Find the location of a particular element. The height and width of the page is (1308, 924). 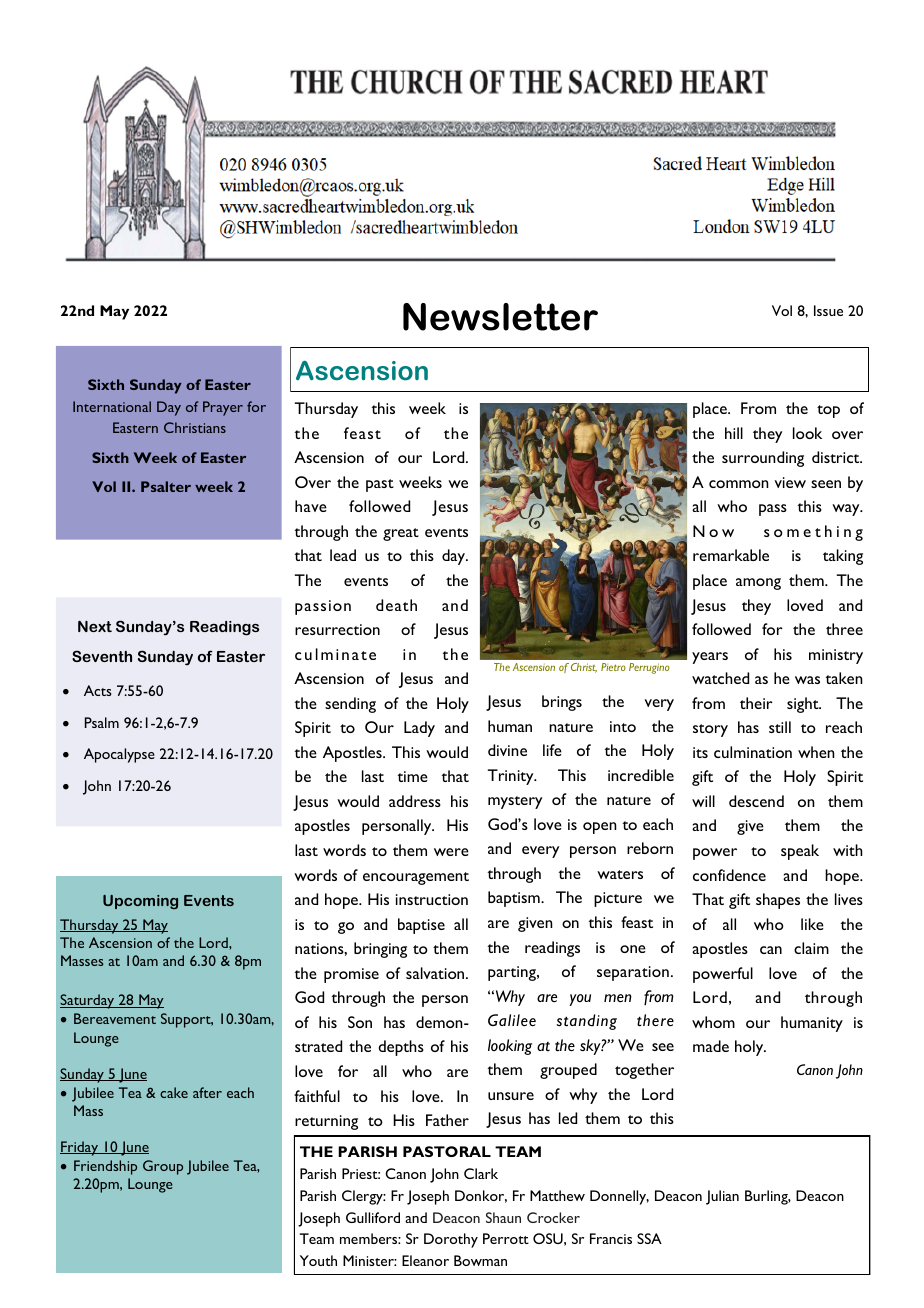

descend is located at coordinates (756, 801).
